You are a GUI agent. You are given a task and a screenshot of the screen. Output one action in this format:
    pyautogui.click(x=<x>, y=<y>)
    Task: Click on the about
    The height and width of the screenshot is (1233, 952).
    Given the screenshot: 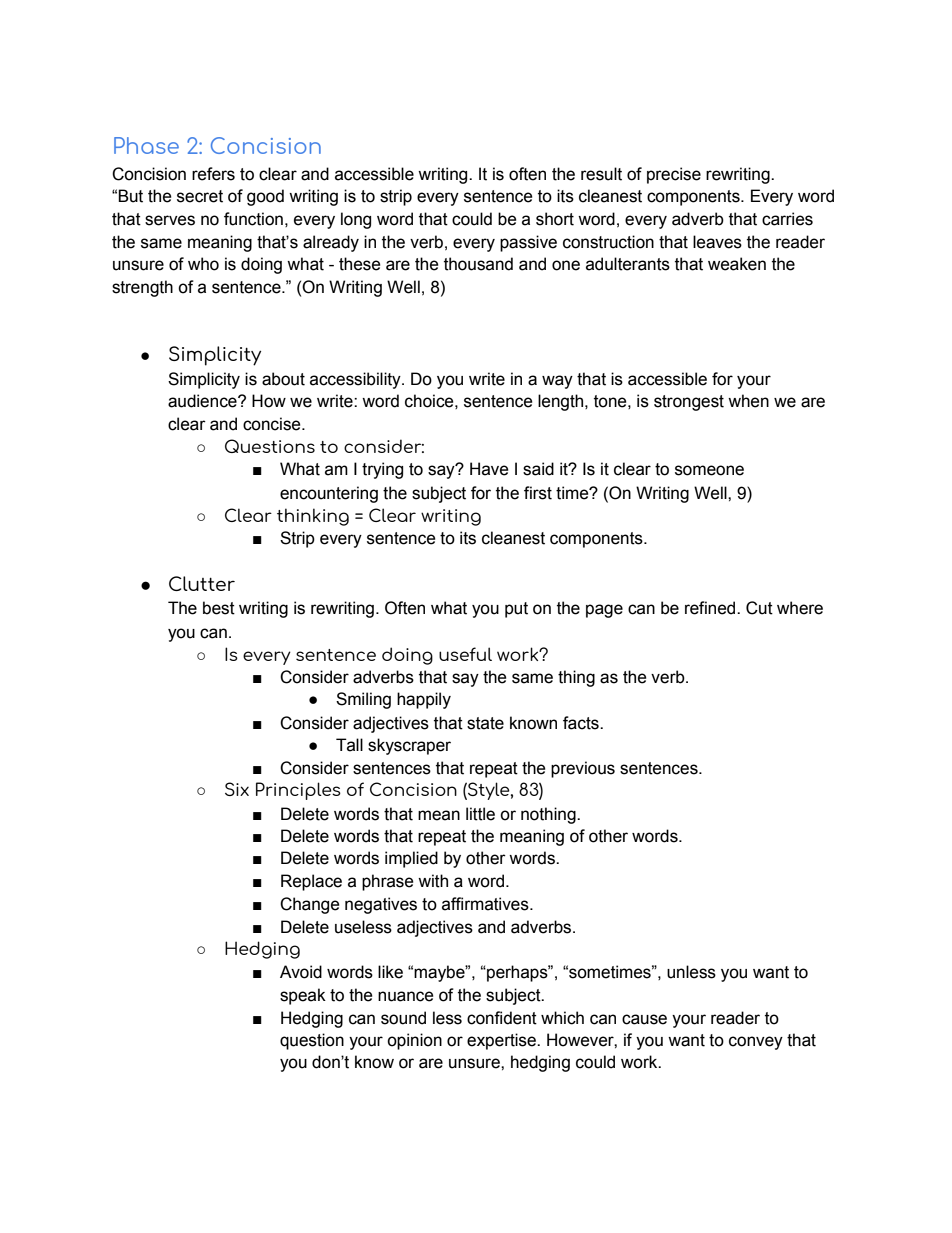 What is the action you would take?
    pyautogui.click(x=283, y=379)
